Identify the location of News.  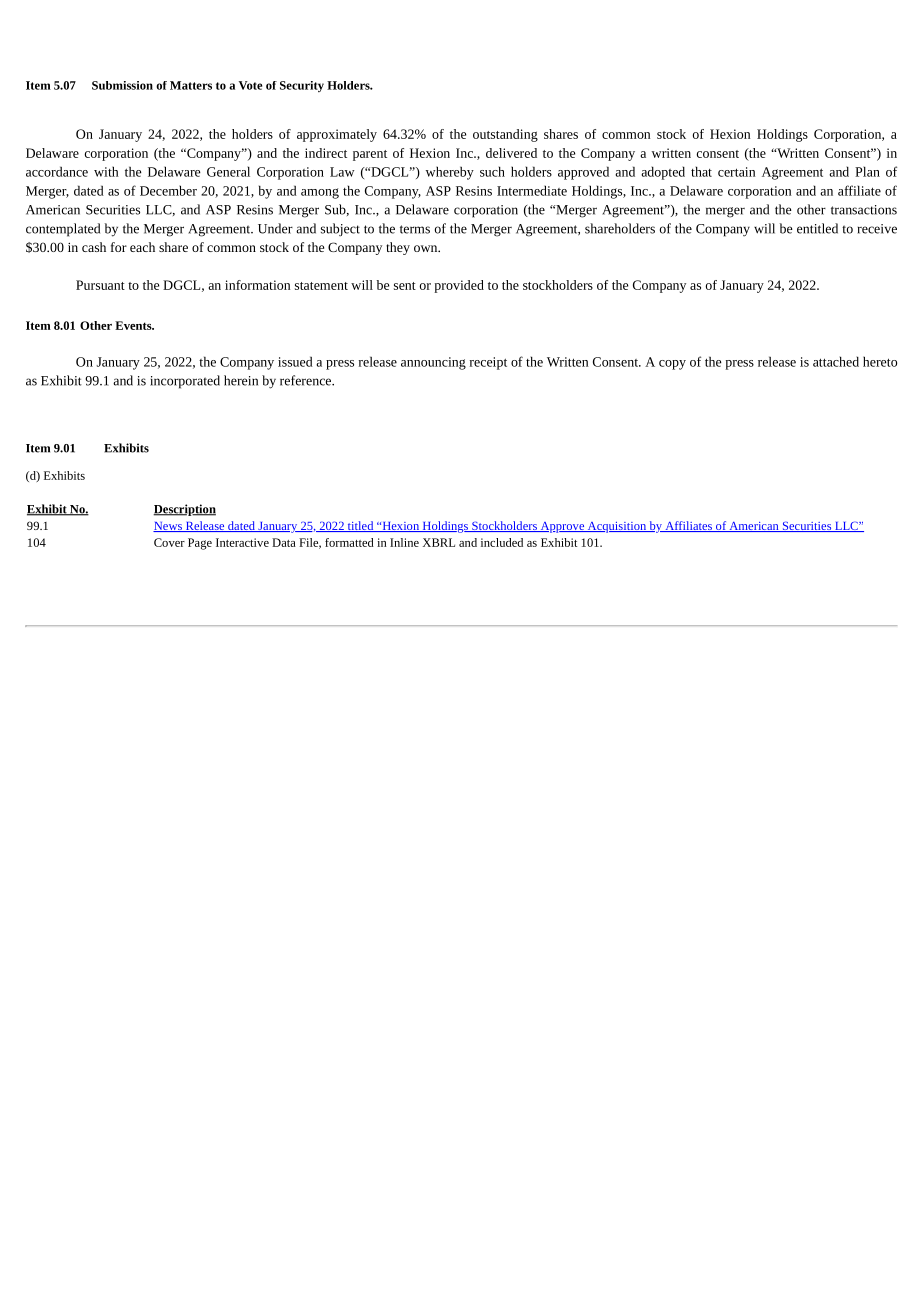
(168, 527).
